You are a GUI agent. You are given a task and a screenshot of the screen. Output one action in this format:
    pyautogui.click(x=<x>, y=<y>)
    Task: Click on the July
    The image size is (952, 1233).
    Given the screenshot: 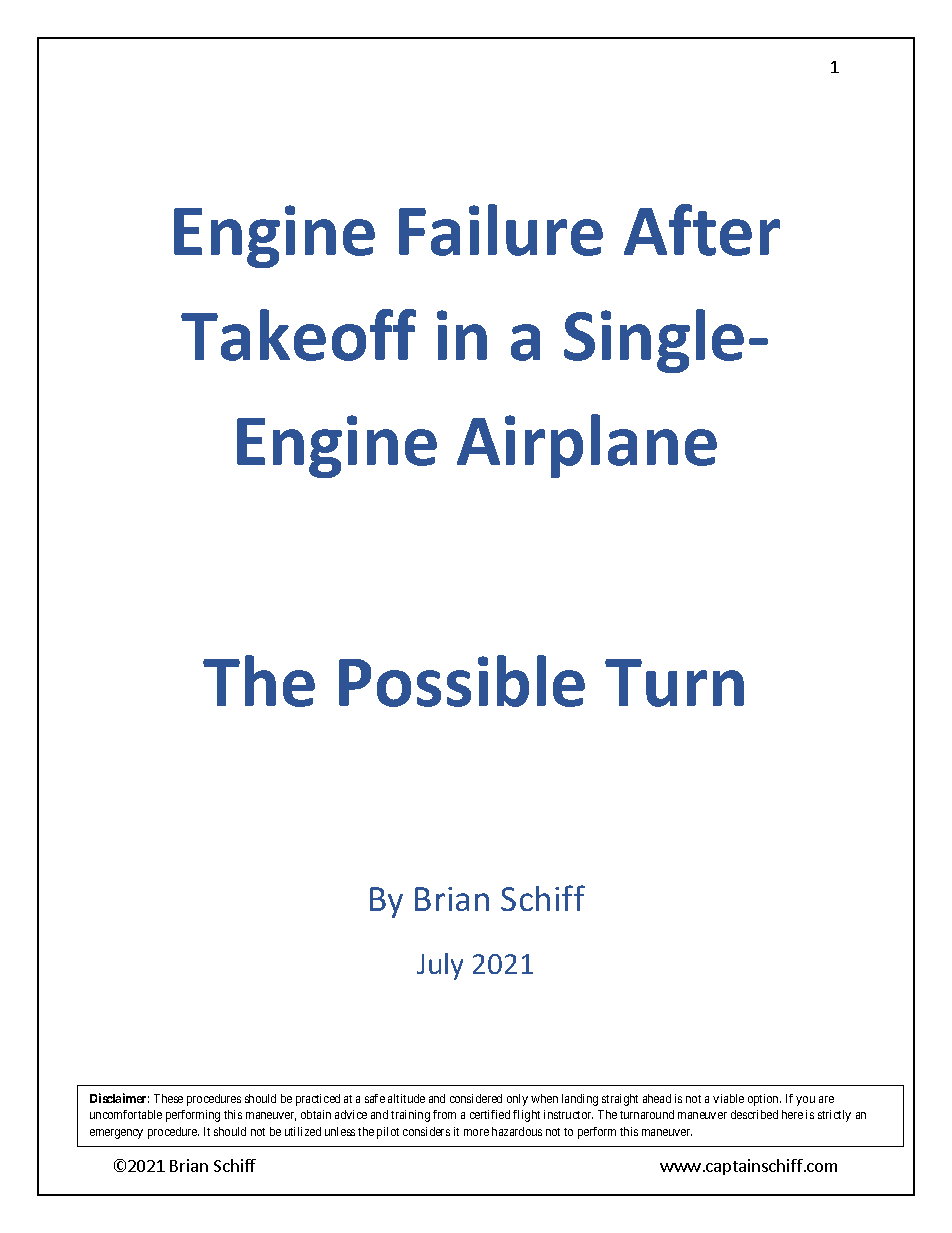 What is the action you would take?
    pyautogui.click(x=440, y=966)
